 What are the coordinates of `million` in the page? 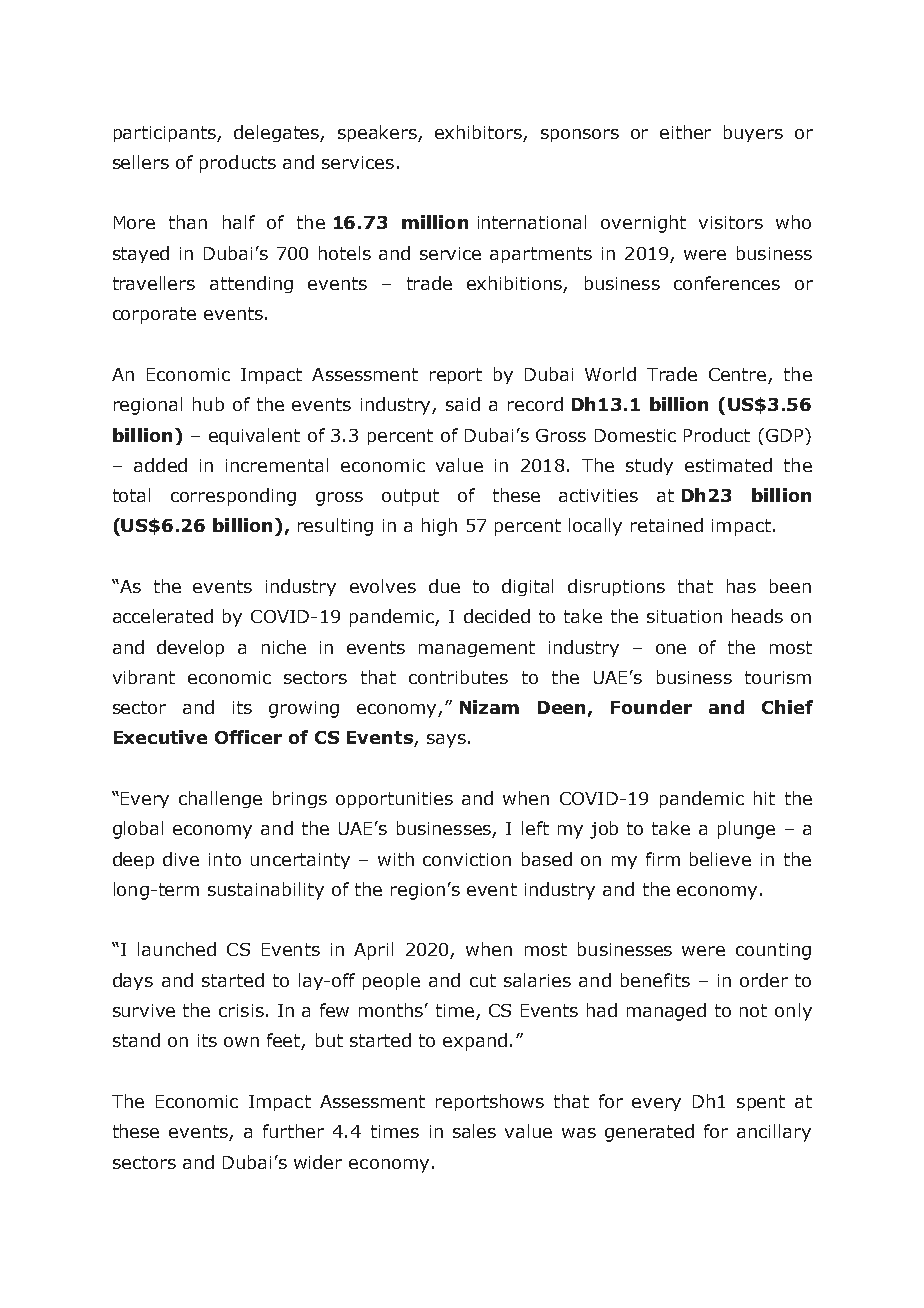 It's located at (435, 222).
